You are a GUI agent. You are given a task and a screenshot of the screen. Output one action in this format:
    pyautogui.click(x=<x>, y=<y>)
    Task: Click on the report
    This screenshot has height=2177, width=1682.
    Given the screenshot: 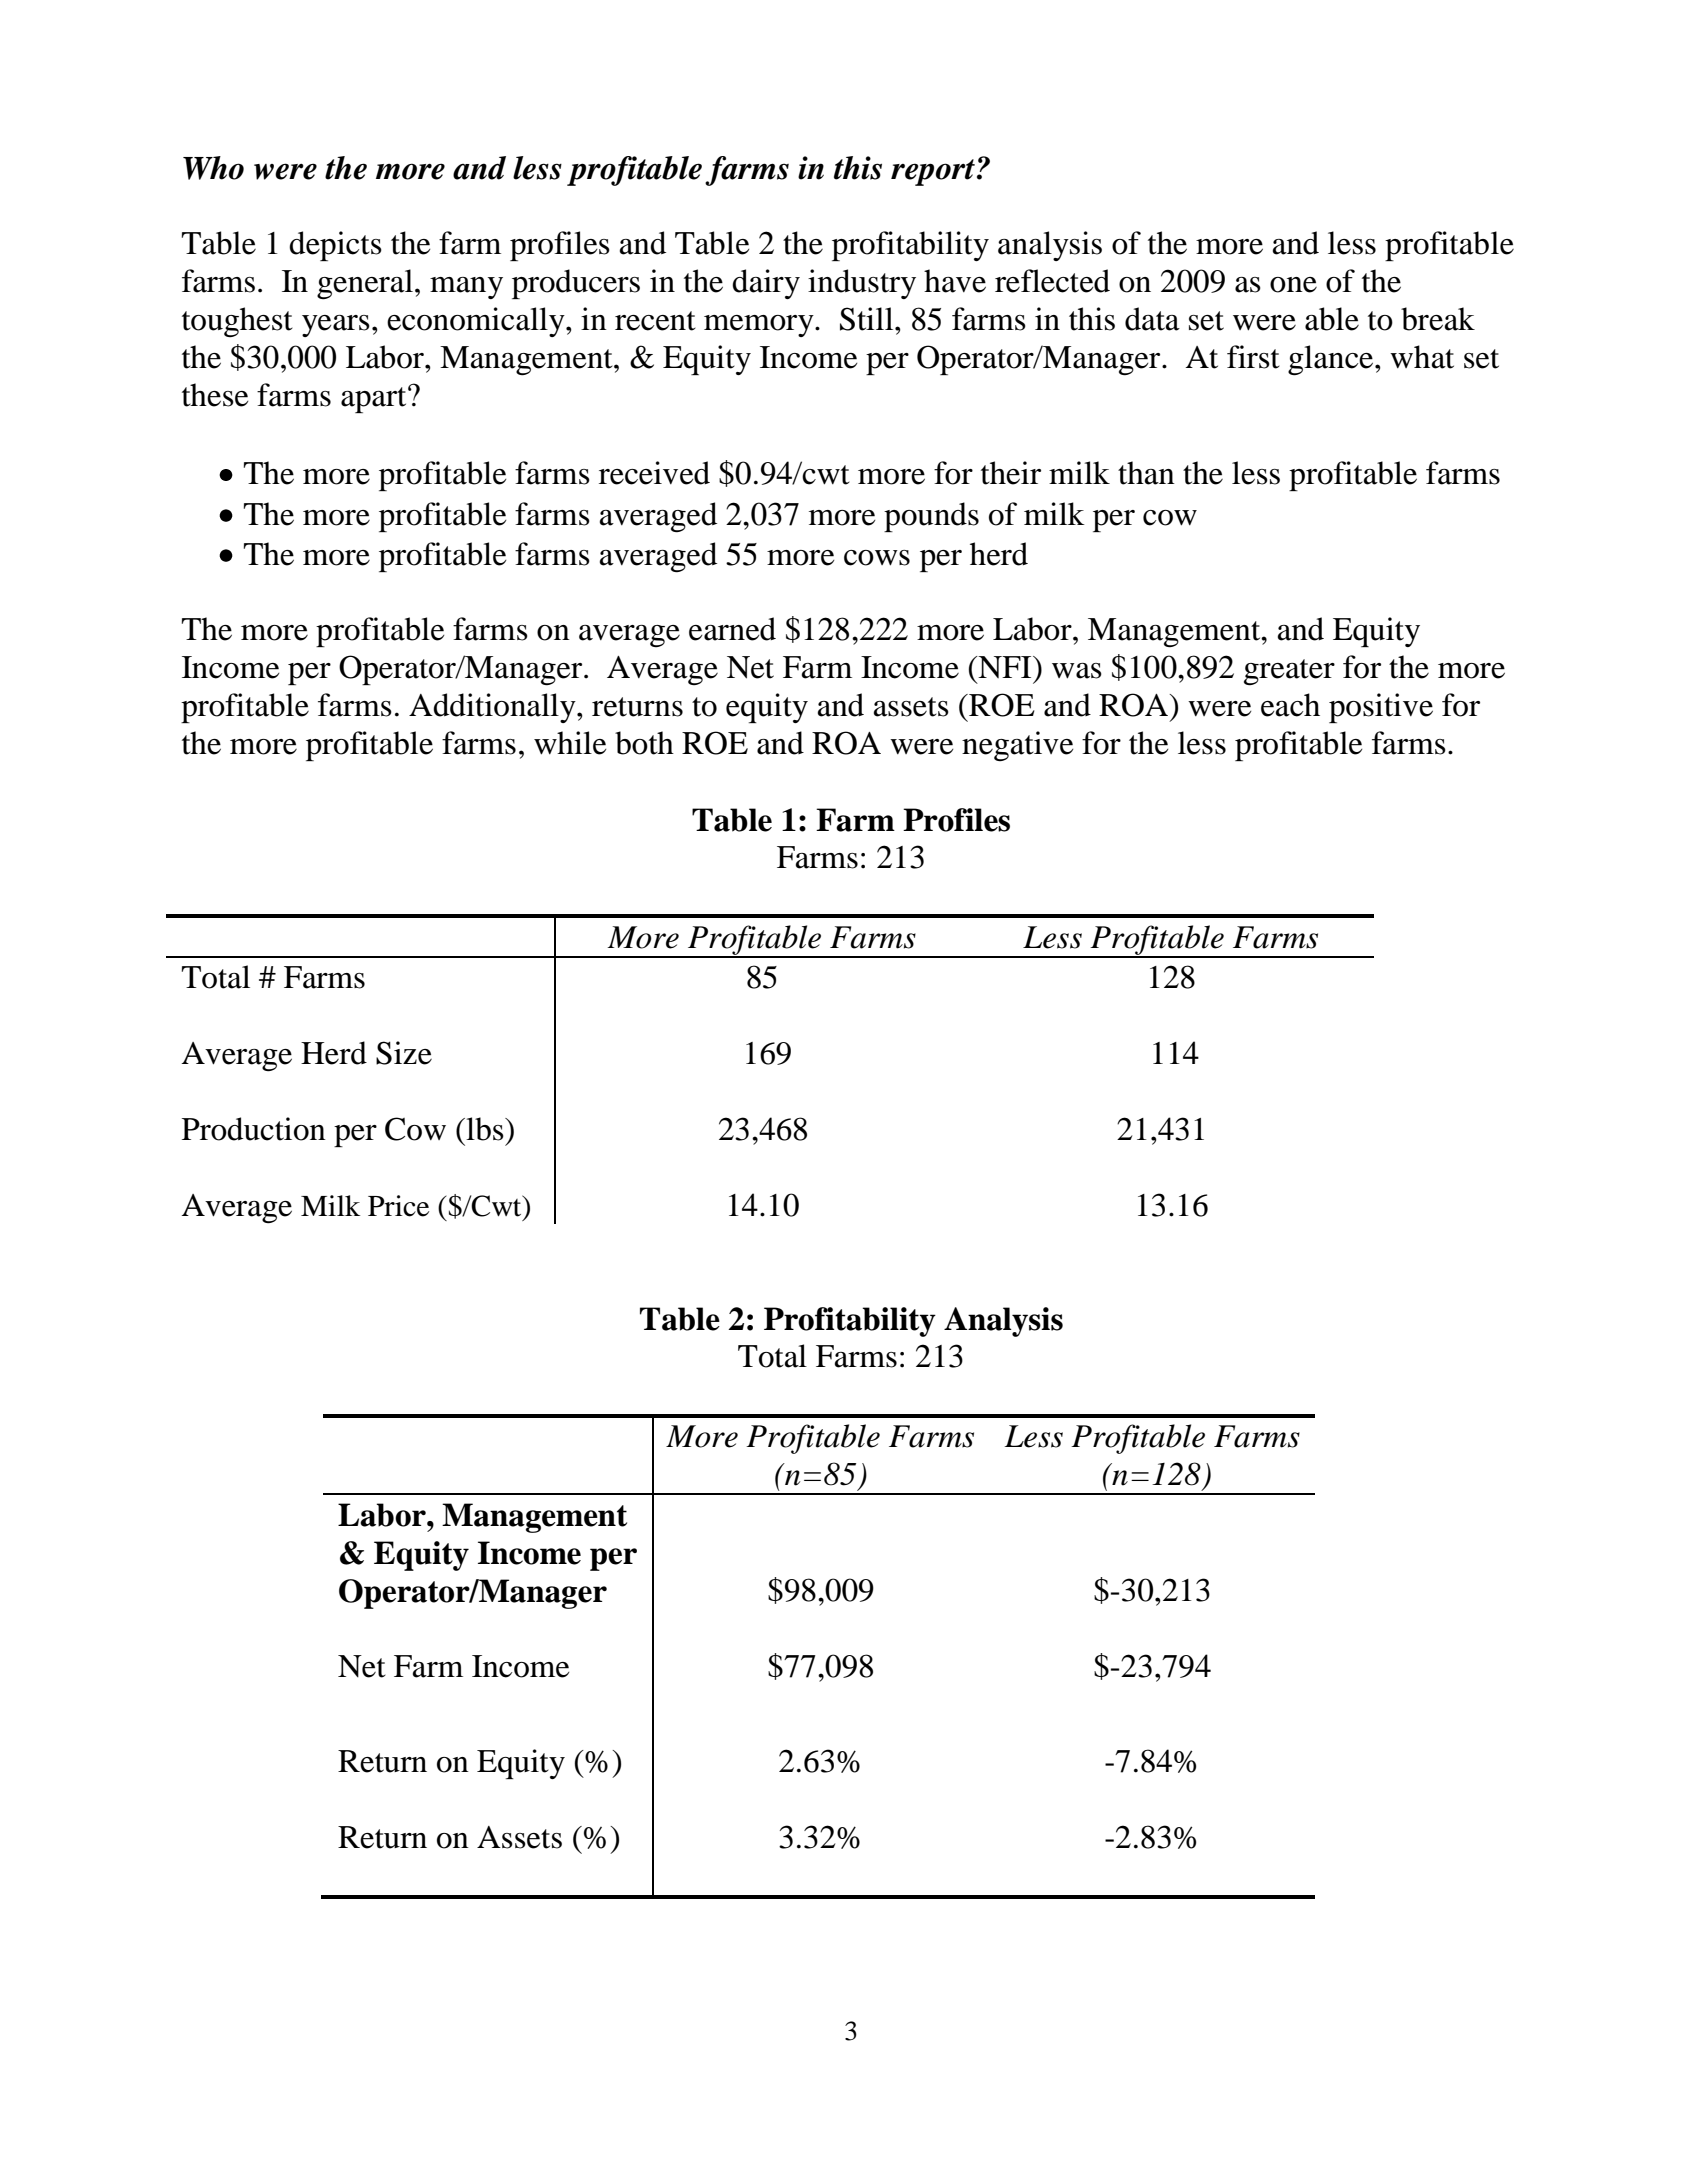 What is the action you would take?
    pyautogui.click(x=933, y=172)
